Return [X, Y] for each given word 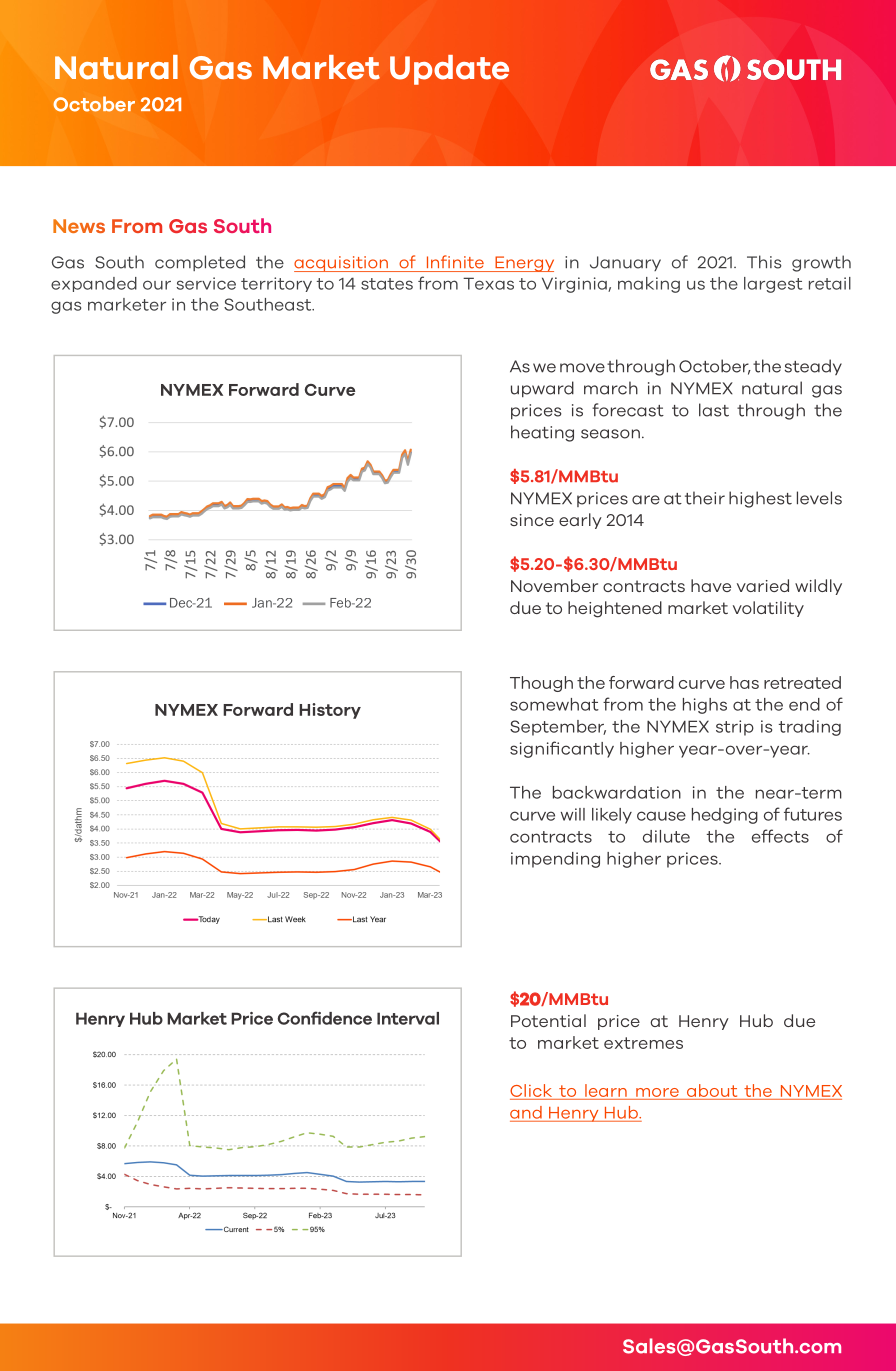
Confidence [324, 1018]
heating [542, 433]
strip [735, 728]
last [714, 410]
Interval [408, 1018]
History [330, 711]
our [157, 285]
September [558, 728]
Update [449, 70]
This [764, 262]
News [79, 226]
